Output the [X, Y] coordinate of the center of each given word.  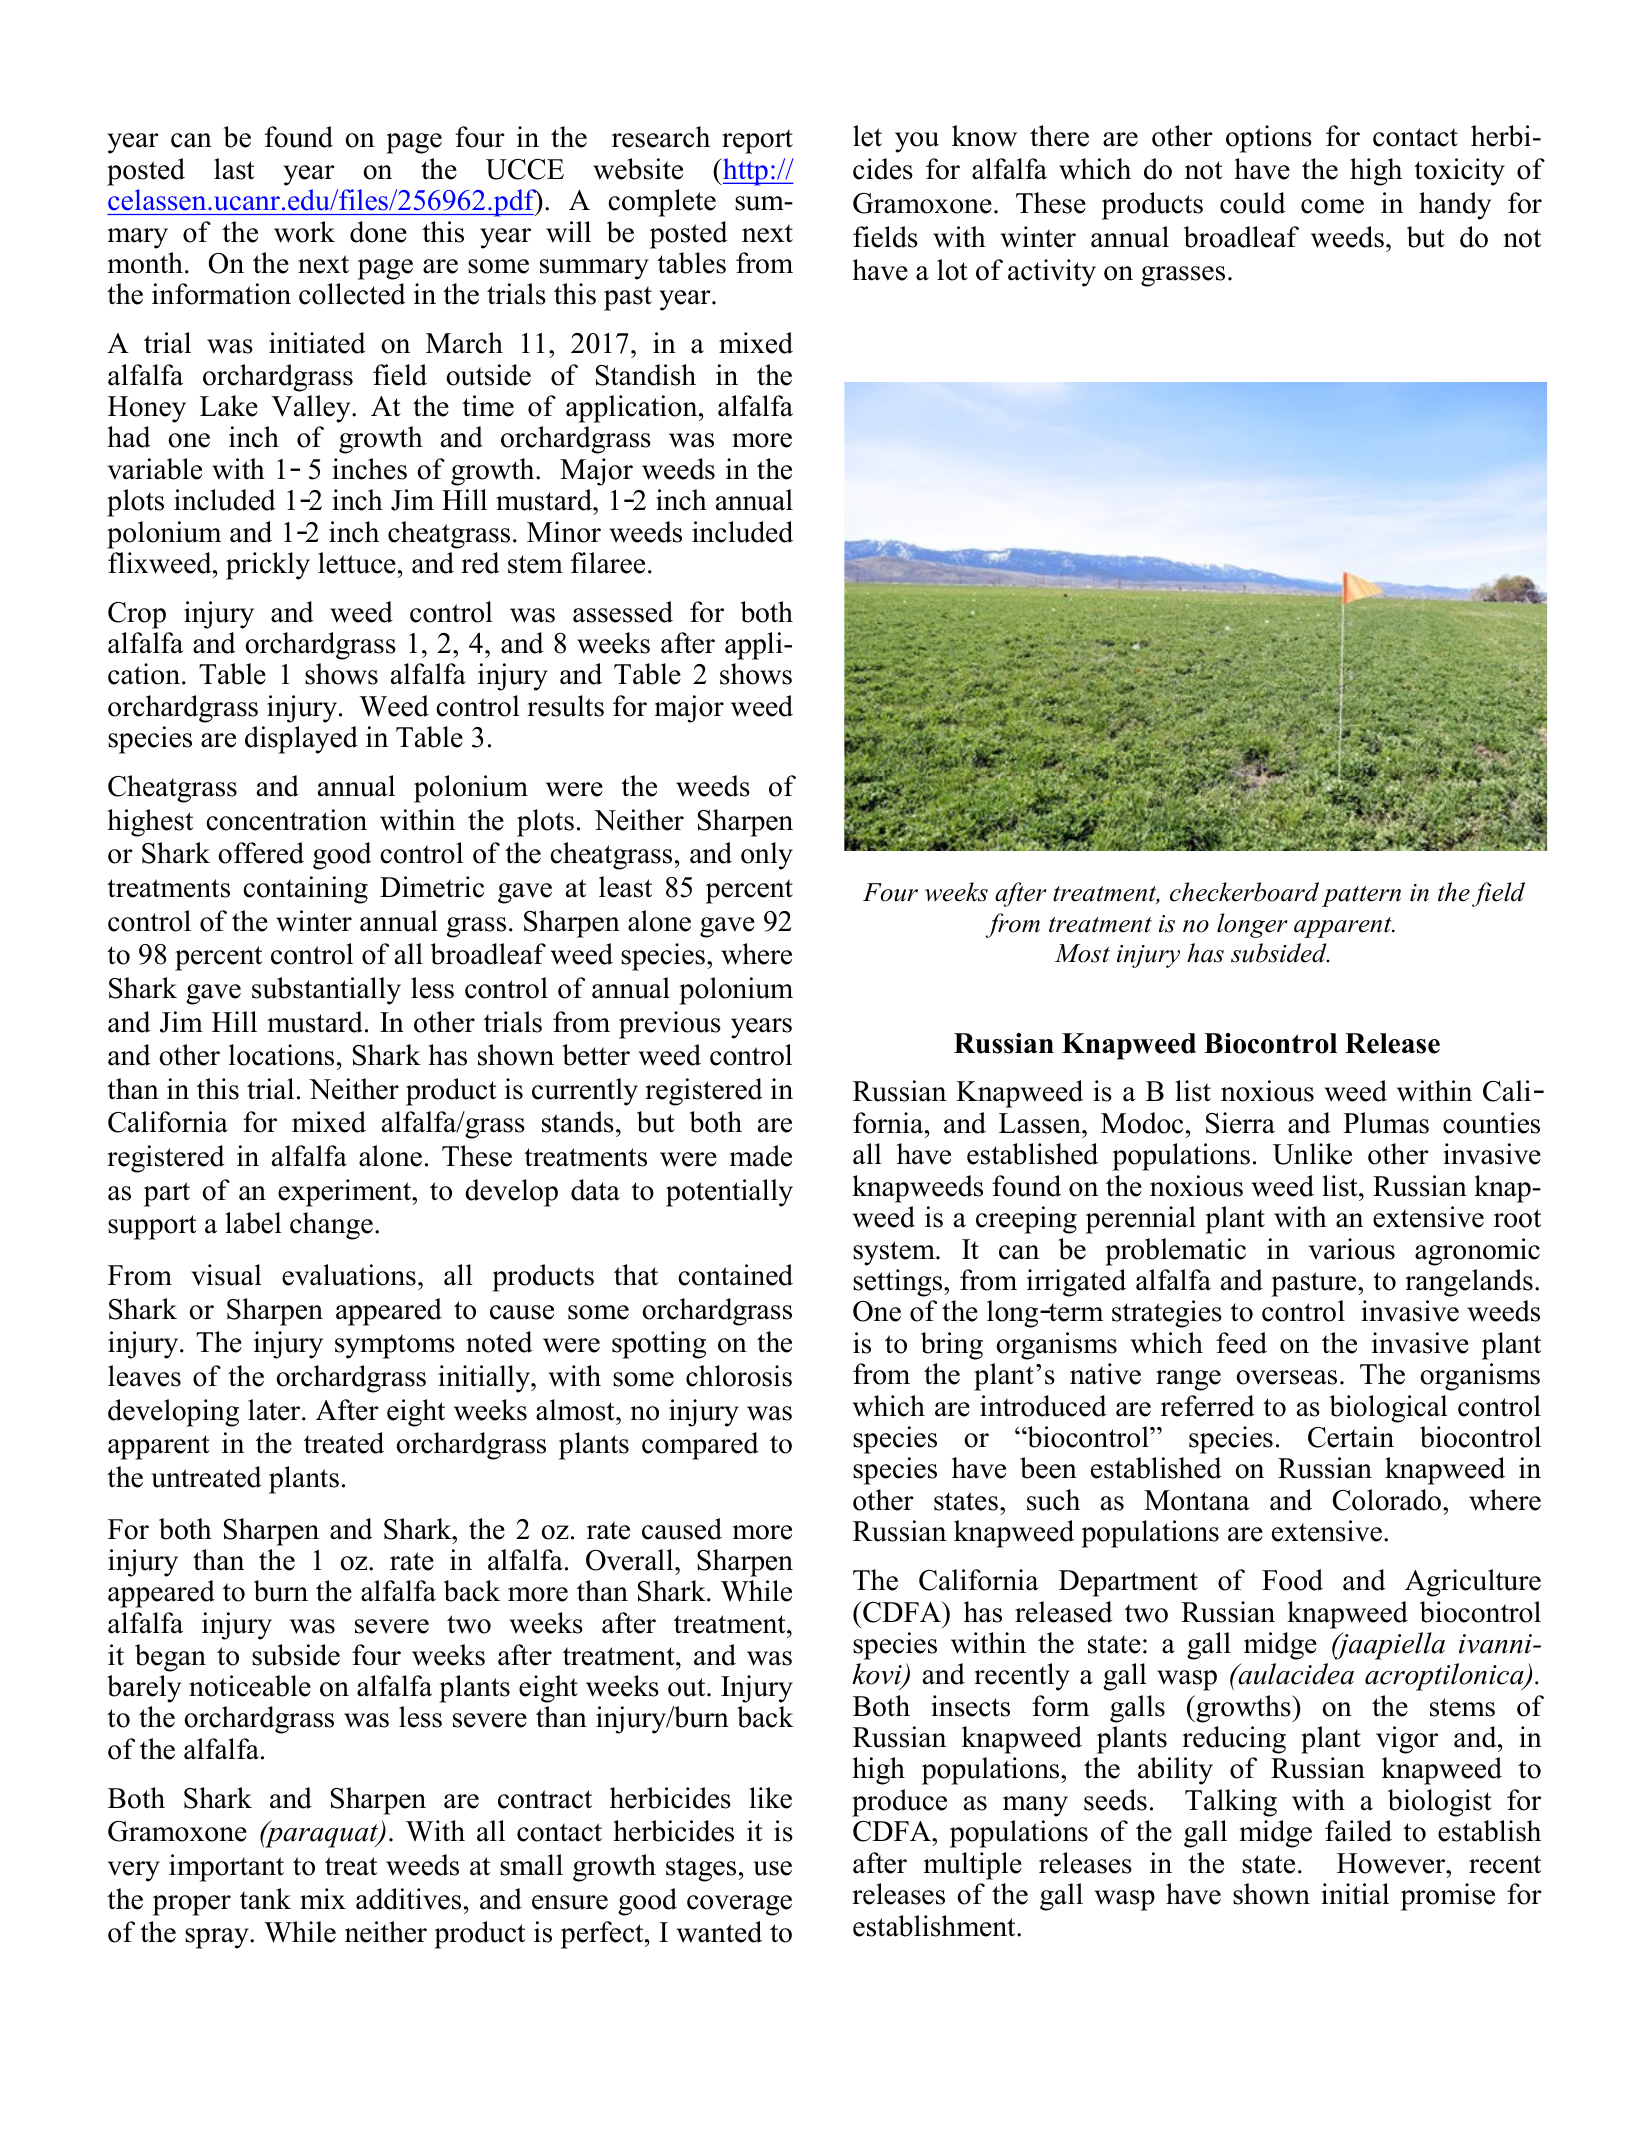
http [745, 172]
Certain [1351, 1437]
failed [1358, 1831]
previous [670, 1025]
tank [265, 1899]
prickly [268, 566]
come [1332, 206]
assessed [623, 612]
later [275, 1410]
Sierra [1240, 1123]
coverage [739, 1905]
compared [700, 1446]
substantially [326, 991]
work [304, 232]
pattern [1361, 896]
